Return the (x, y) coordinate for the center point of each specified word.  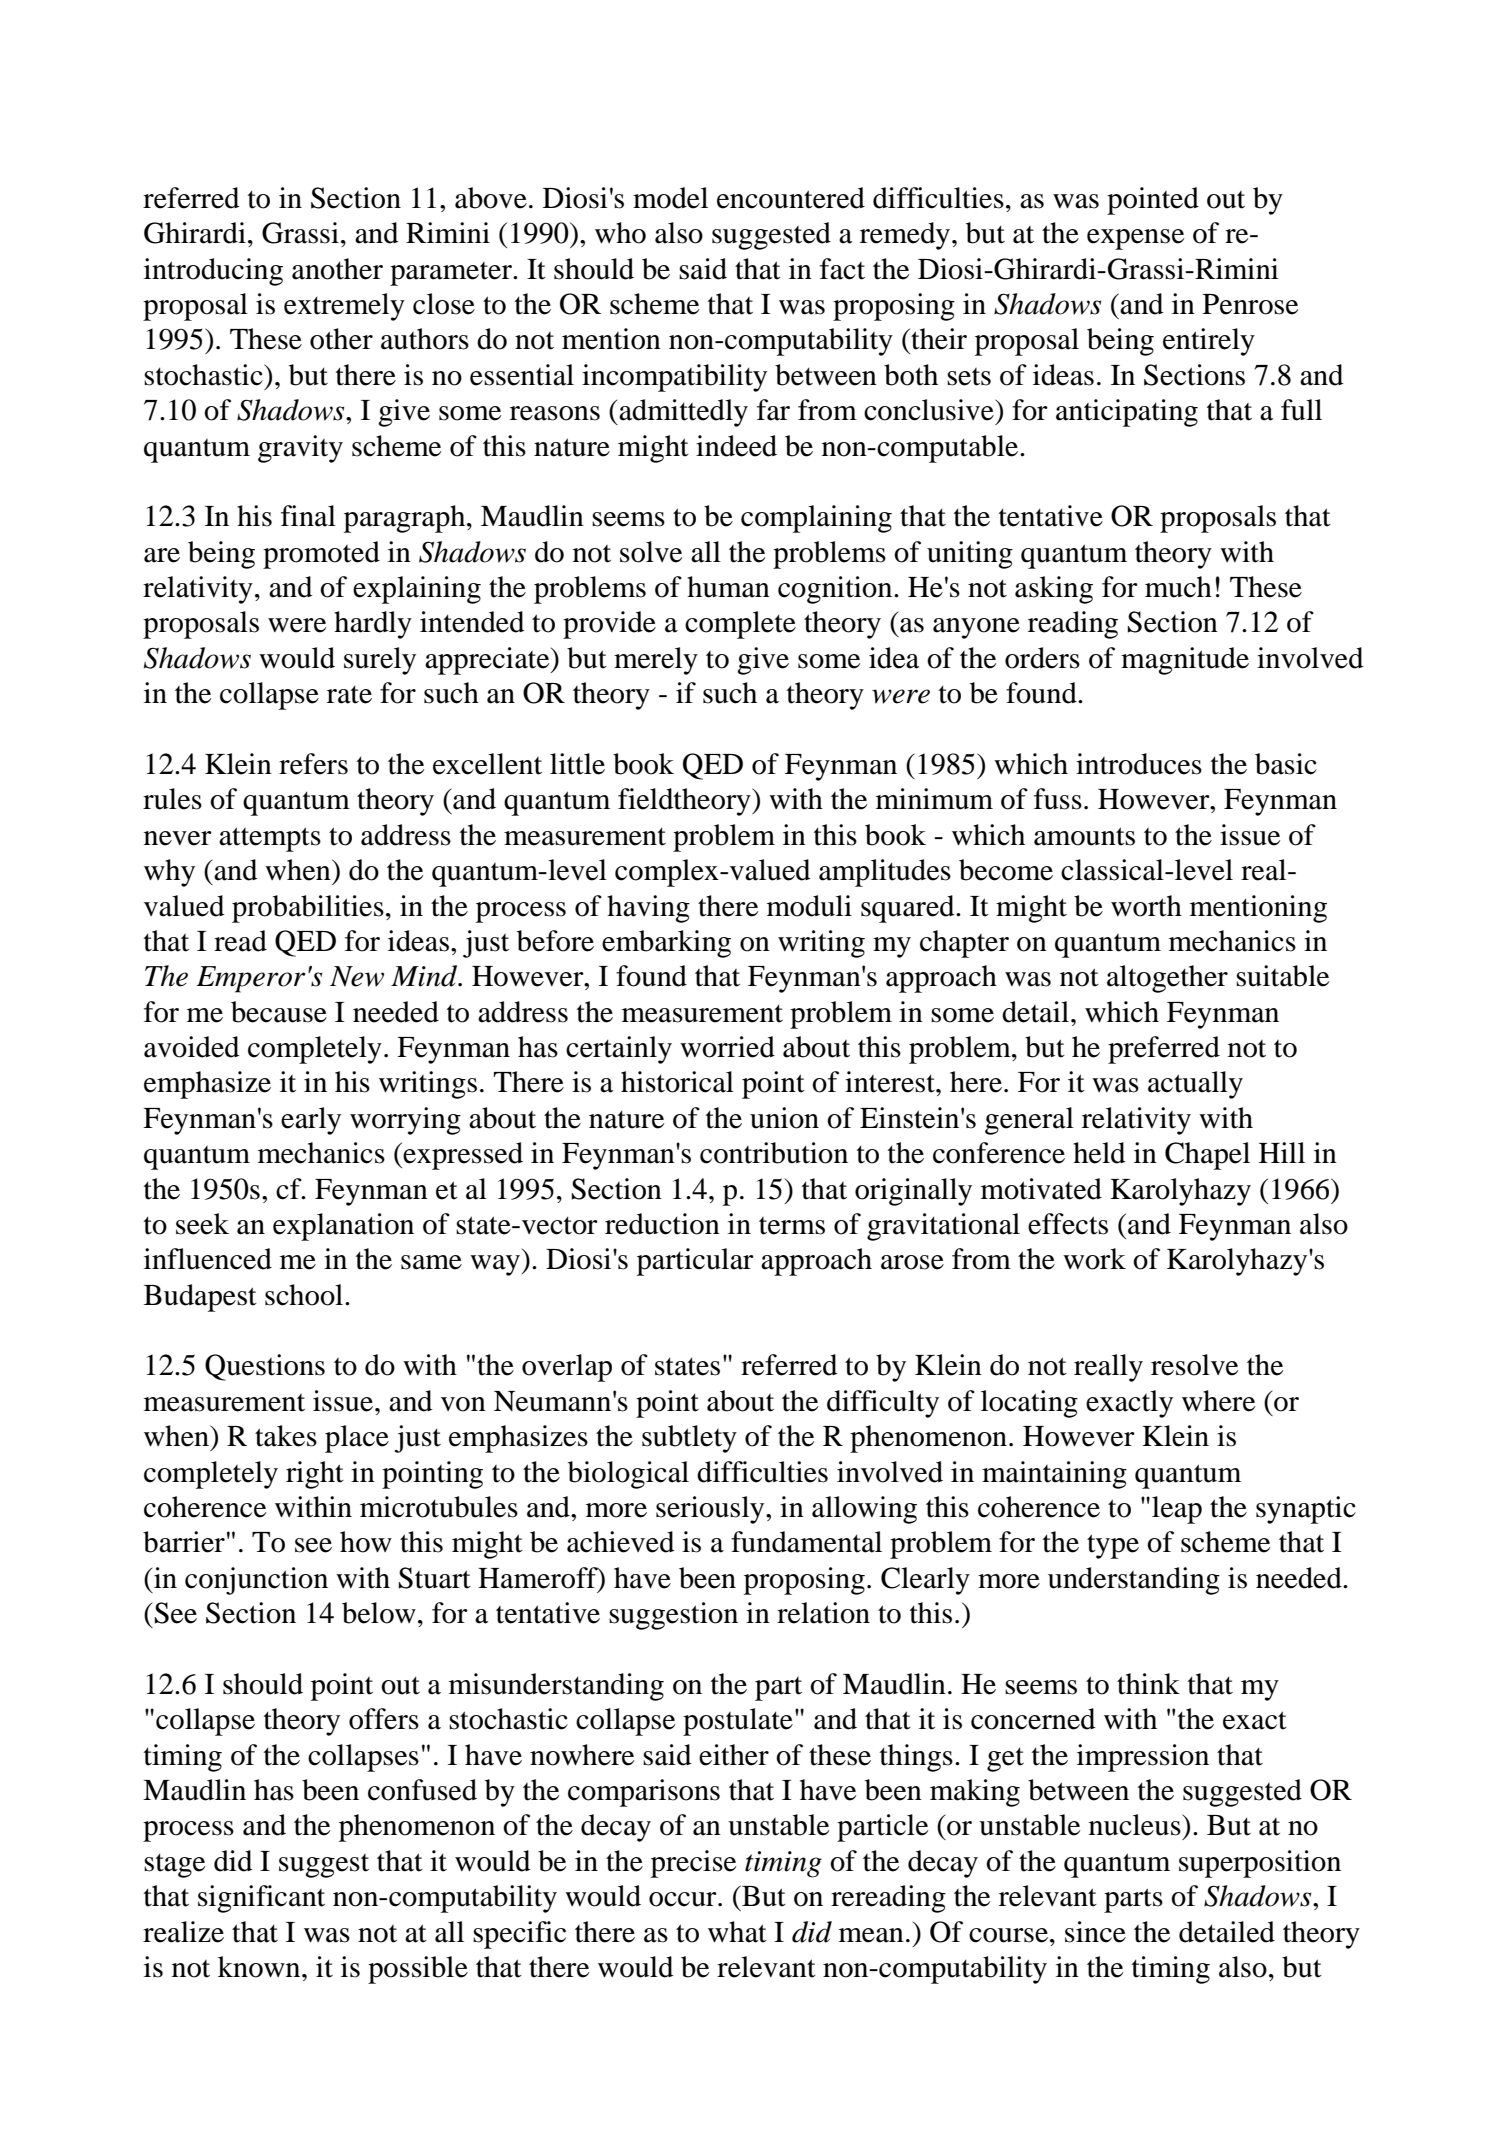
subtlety (689, 1439)
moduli (809, 906)
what (737, 1932)
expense (1135, 239)
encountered (791, 198)
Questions (265, 1367)
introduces (1139, 764)
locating (1029, 1404)
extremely (344, 307)
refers (313, 764)
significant (261, 1899)
